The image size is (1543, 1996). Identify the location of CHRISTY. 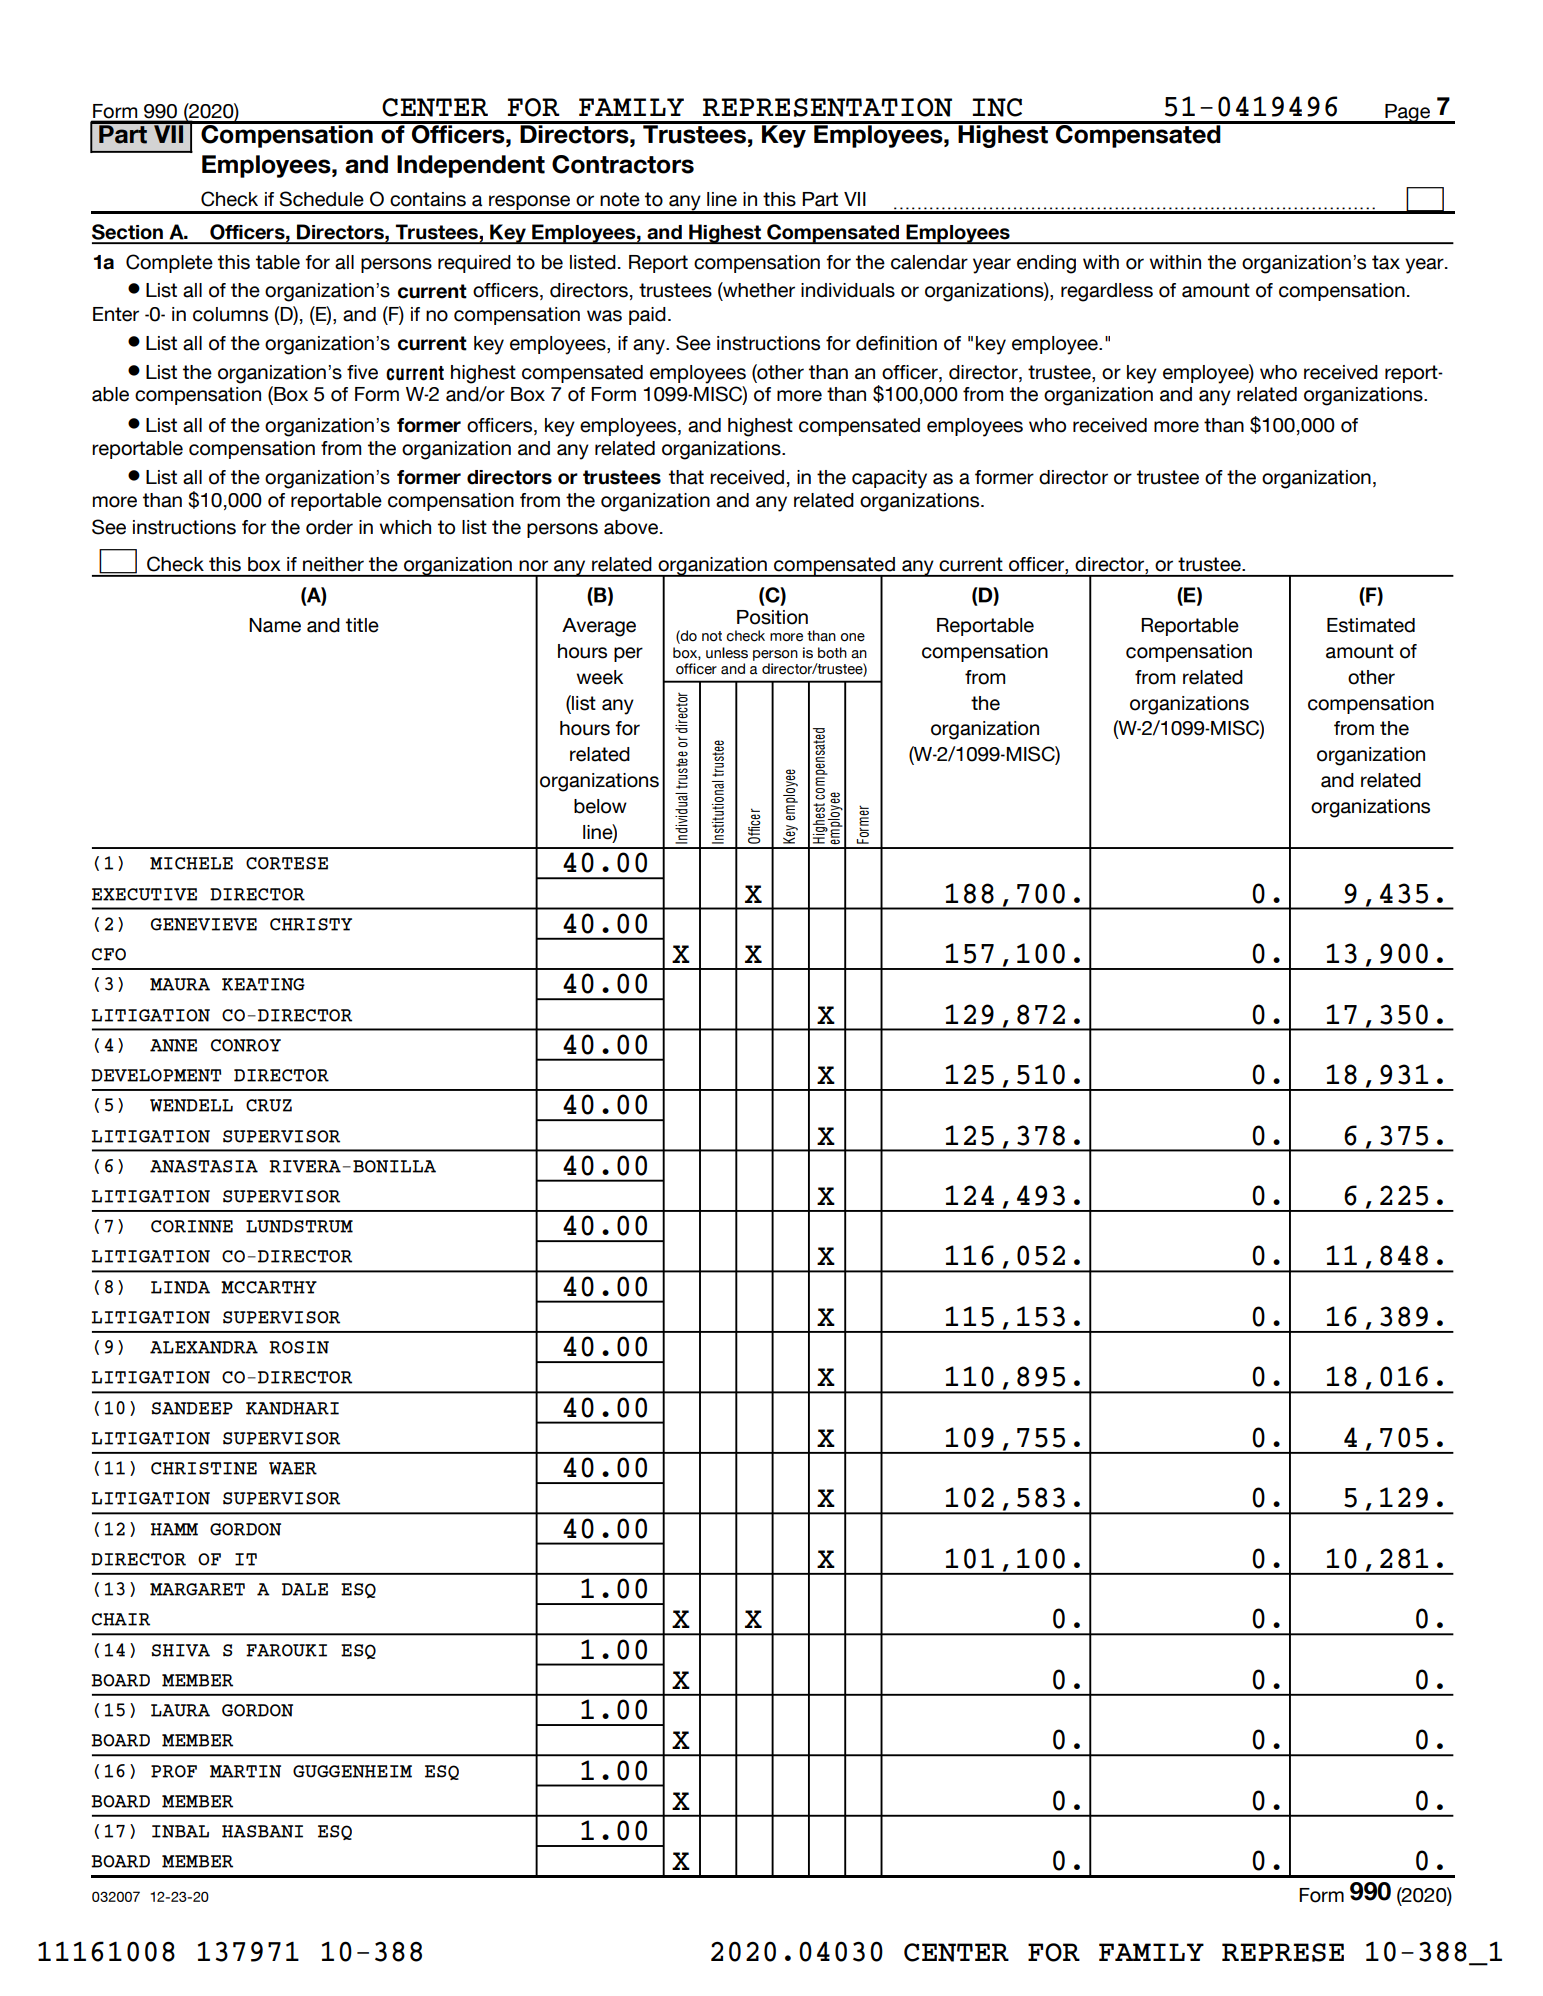
(311, 924).
